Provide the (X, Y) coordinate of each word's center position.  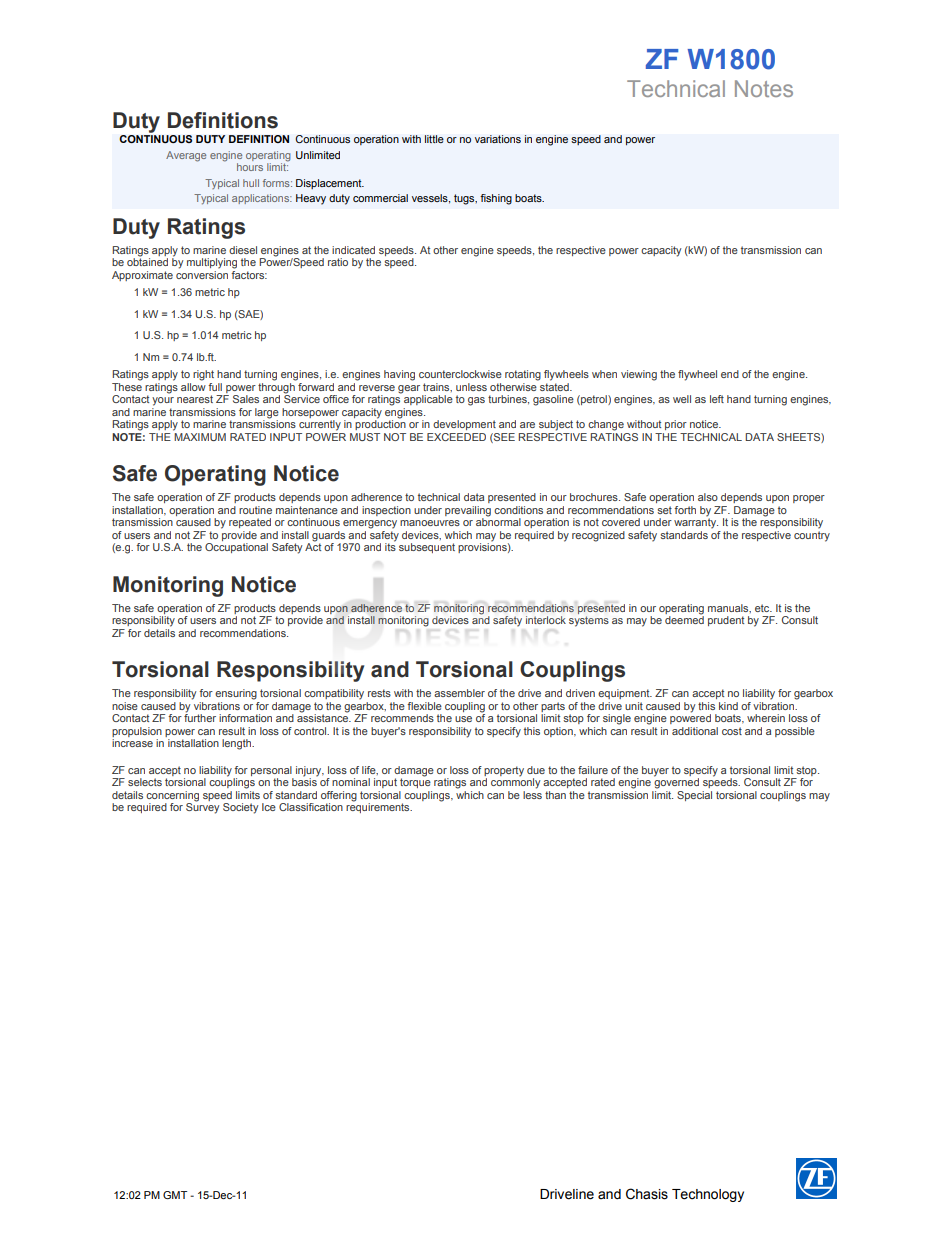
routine (255, 510)
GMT (175, 1195)
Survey (202, 807)
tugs (465, 199)
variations (498, 139)
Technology (708, 1195)
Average (186, 156)
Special (694, 796)
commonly (515, 782)
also (708, 497)
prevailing (468, 511)
